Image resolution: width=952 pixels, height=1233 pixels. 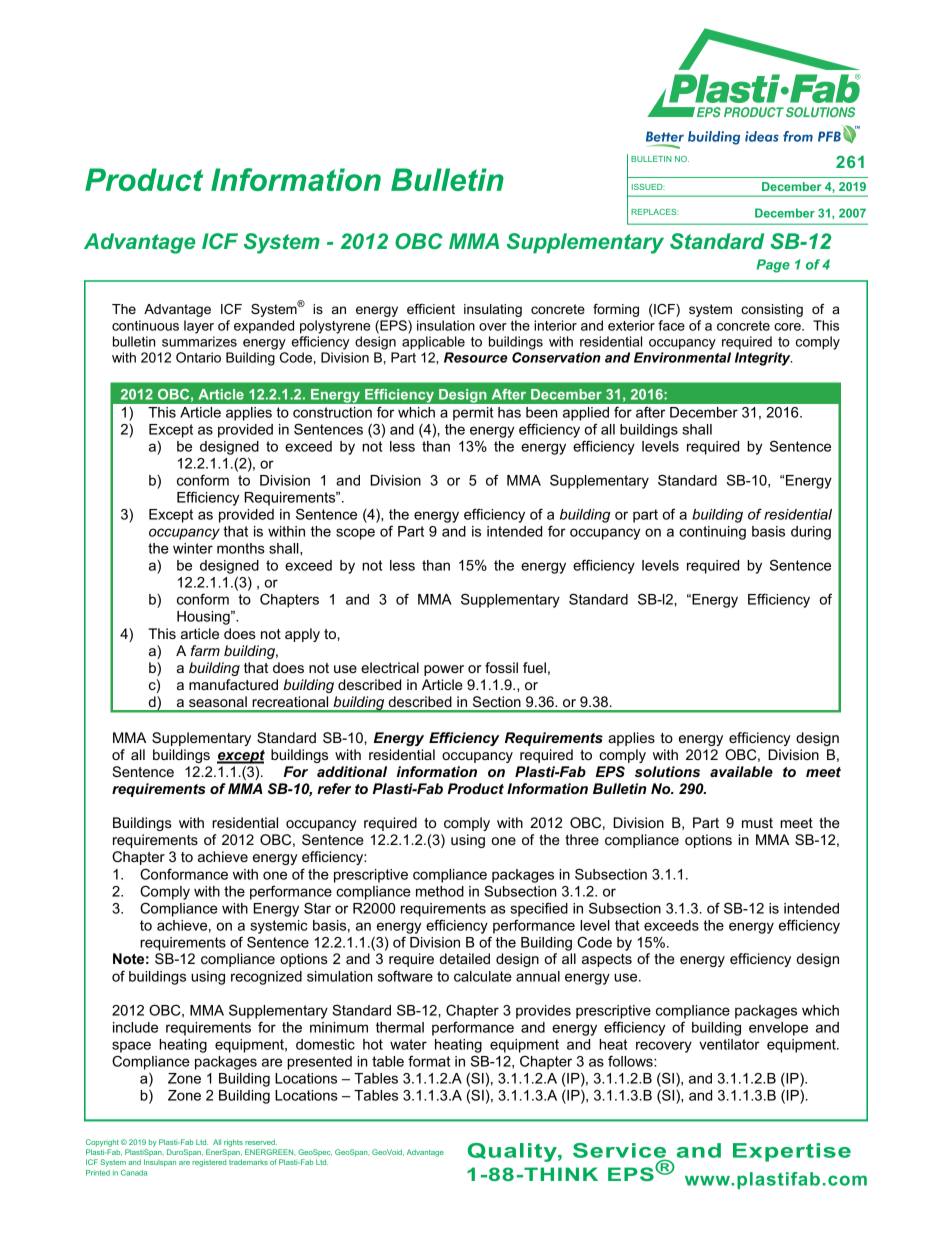 I want to click on REPLACES, so click(x=654, y=212).
